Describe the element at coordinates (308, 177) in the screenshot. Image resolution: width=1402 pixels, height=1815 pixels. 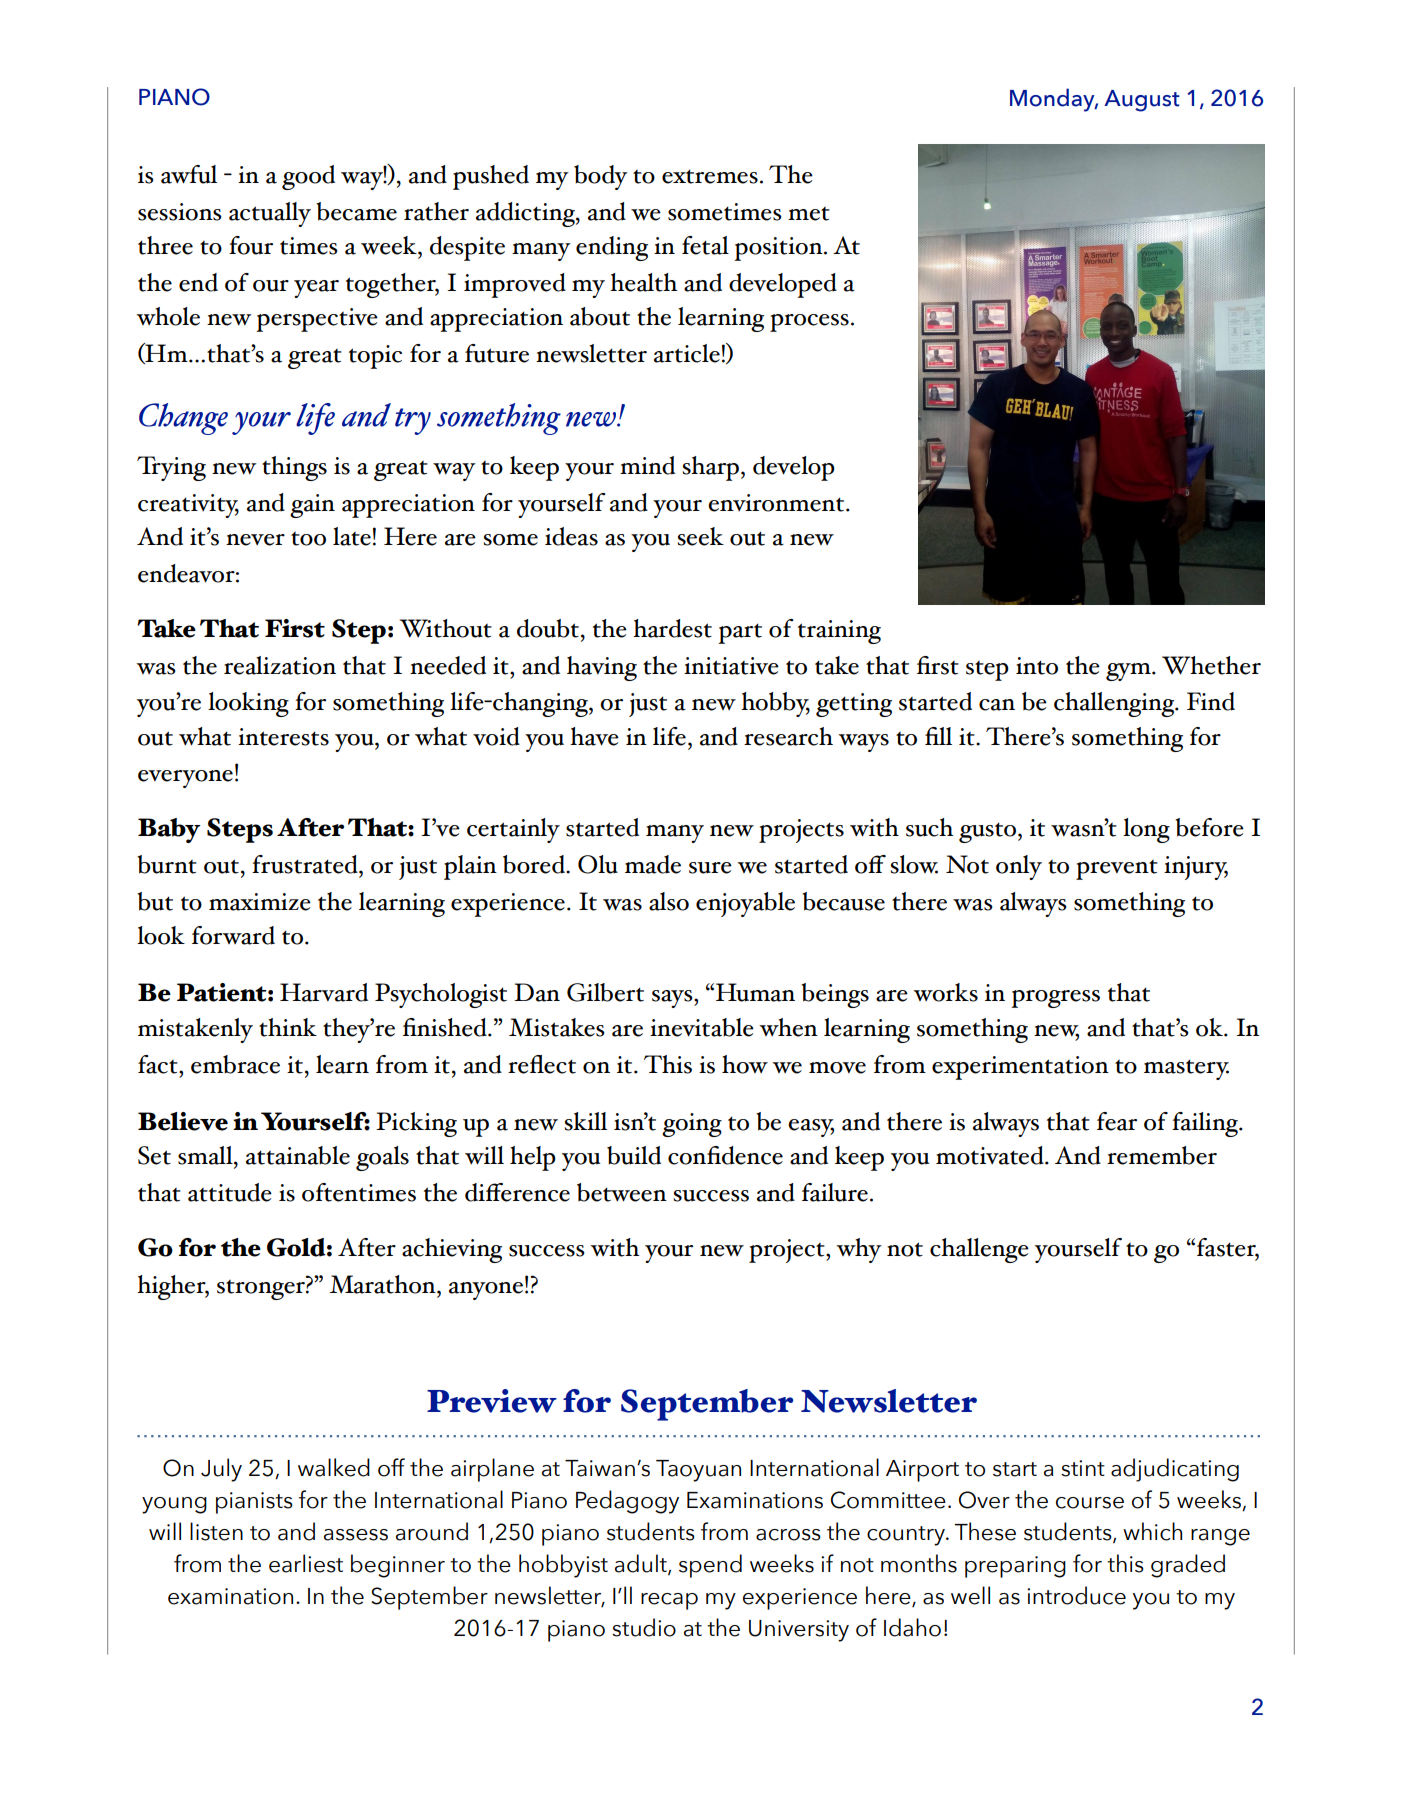
I see `good` at that location.
